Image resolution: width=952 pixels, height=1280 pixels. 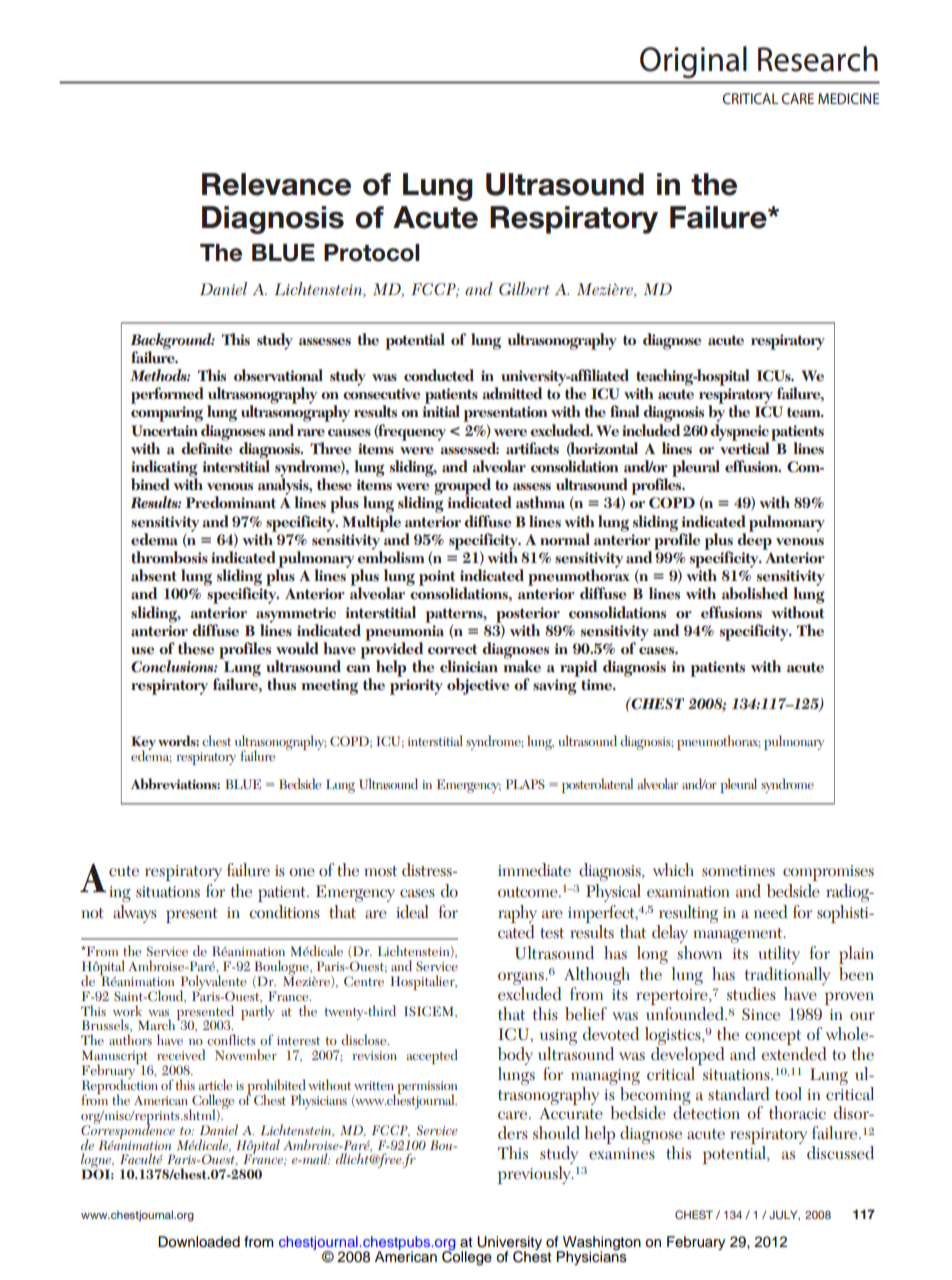 What do you see at coordinates (158, 1024) in the image?
I see `March` at bounding box center [158, 1024].
